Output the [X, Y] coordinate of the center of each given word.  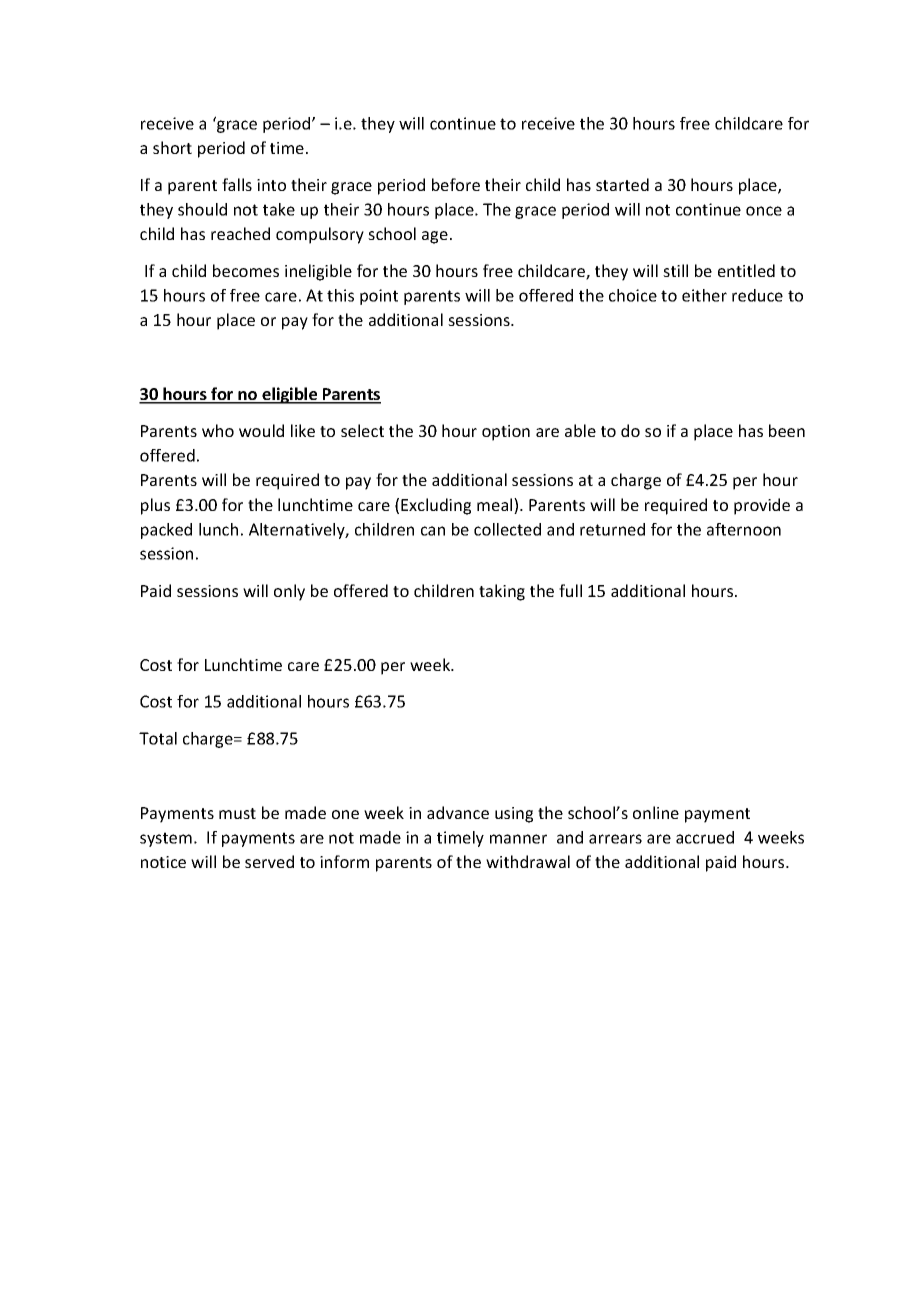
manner [518, 839]
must [237, 813]
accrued [705, 837]
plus [155, 506]
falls [237, 184]
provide [762, 506]
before [456, 184]
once [764, 211]
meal [496, 506]
